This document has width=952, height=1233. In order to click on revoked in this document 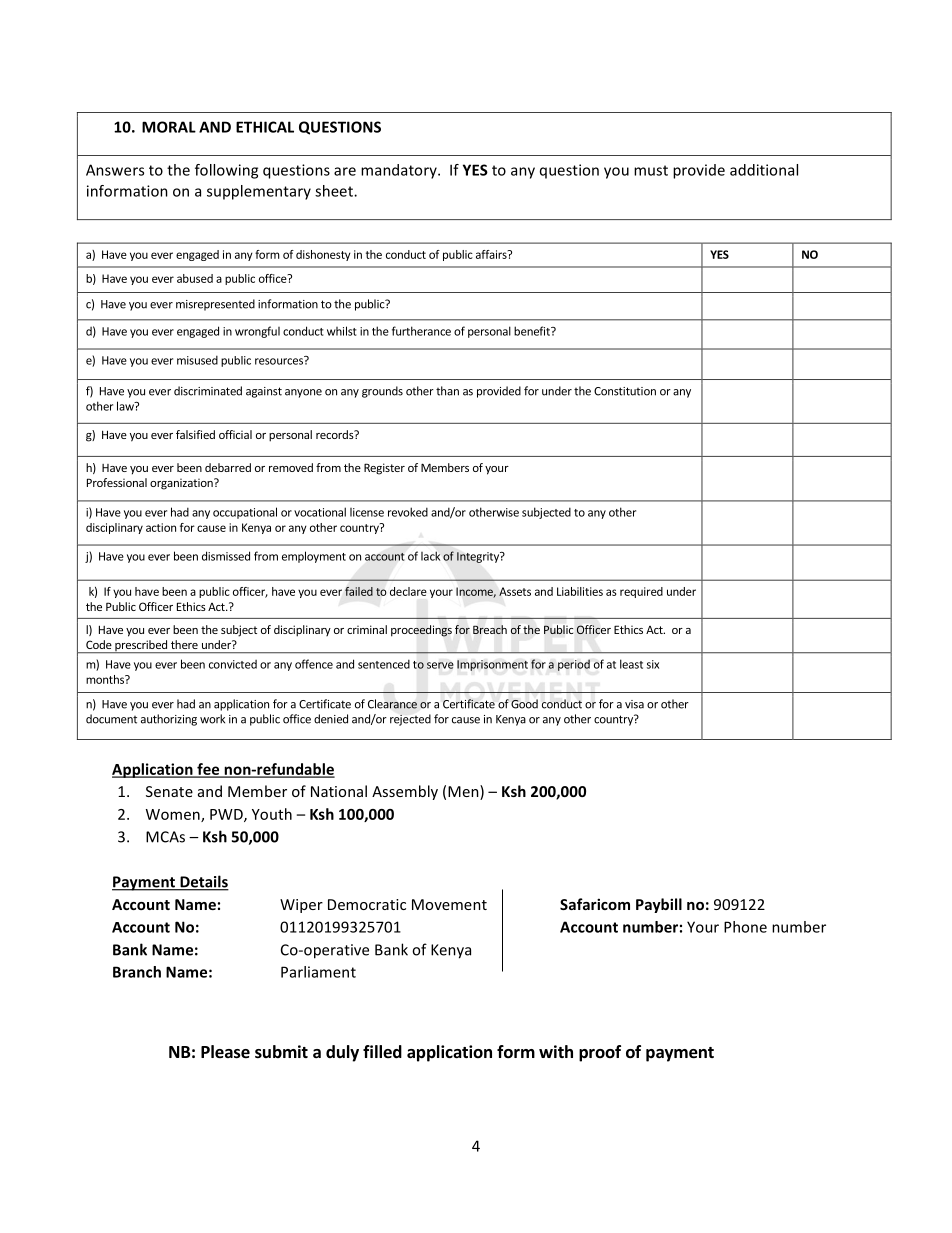, I will do `click(408, 512)`.
